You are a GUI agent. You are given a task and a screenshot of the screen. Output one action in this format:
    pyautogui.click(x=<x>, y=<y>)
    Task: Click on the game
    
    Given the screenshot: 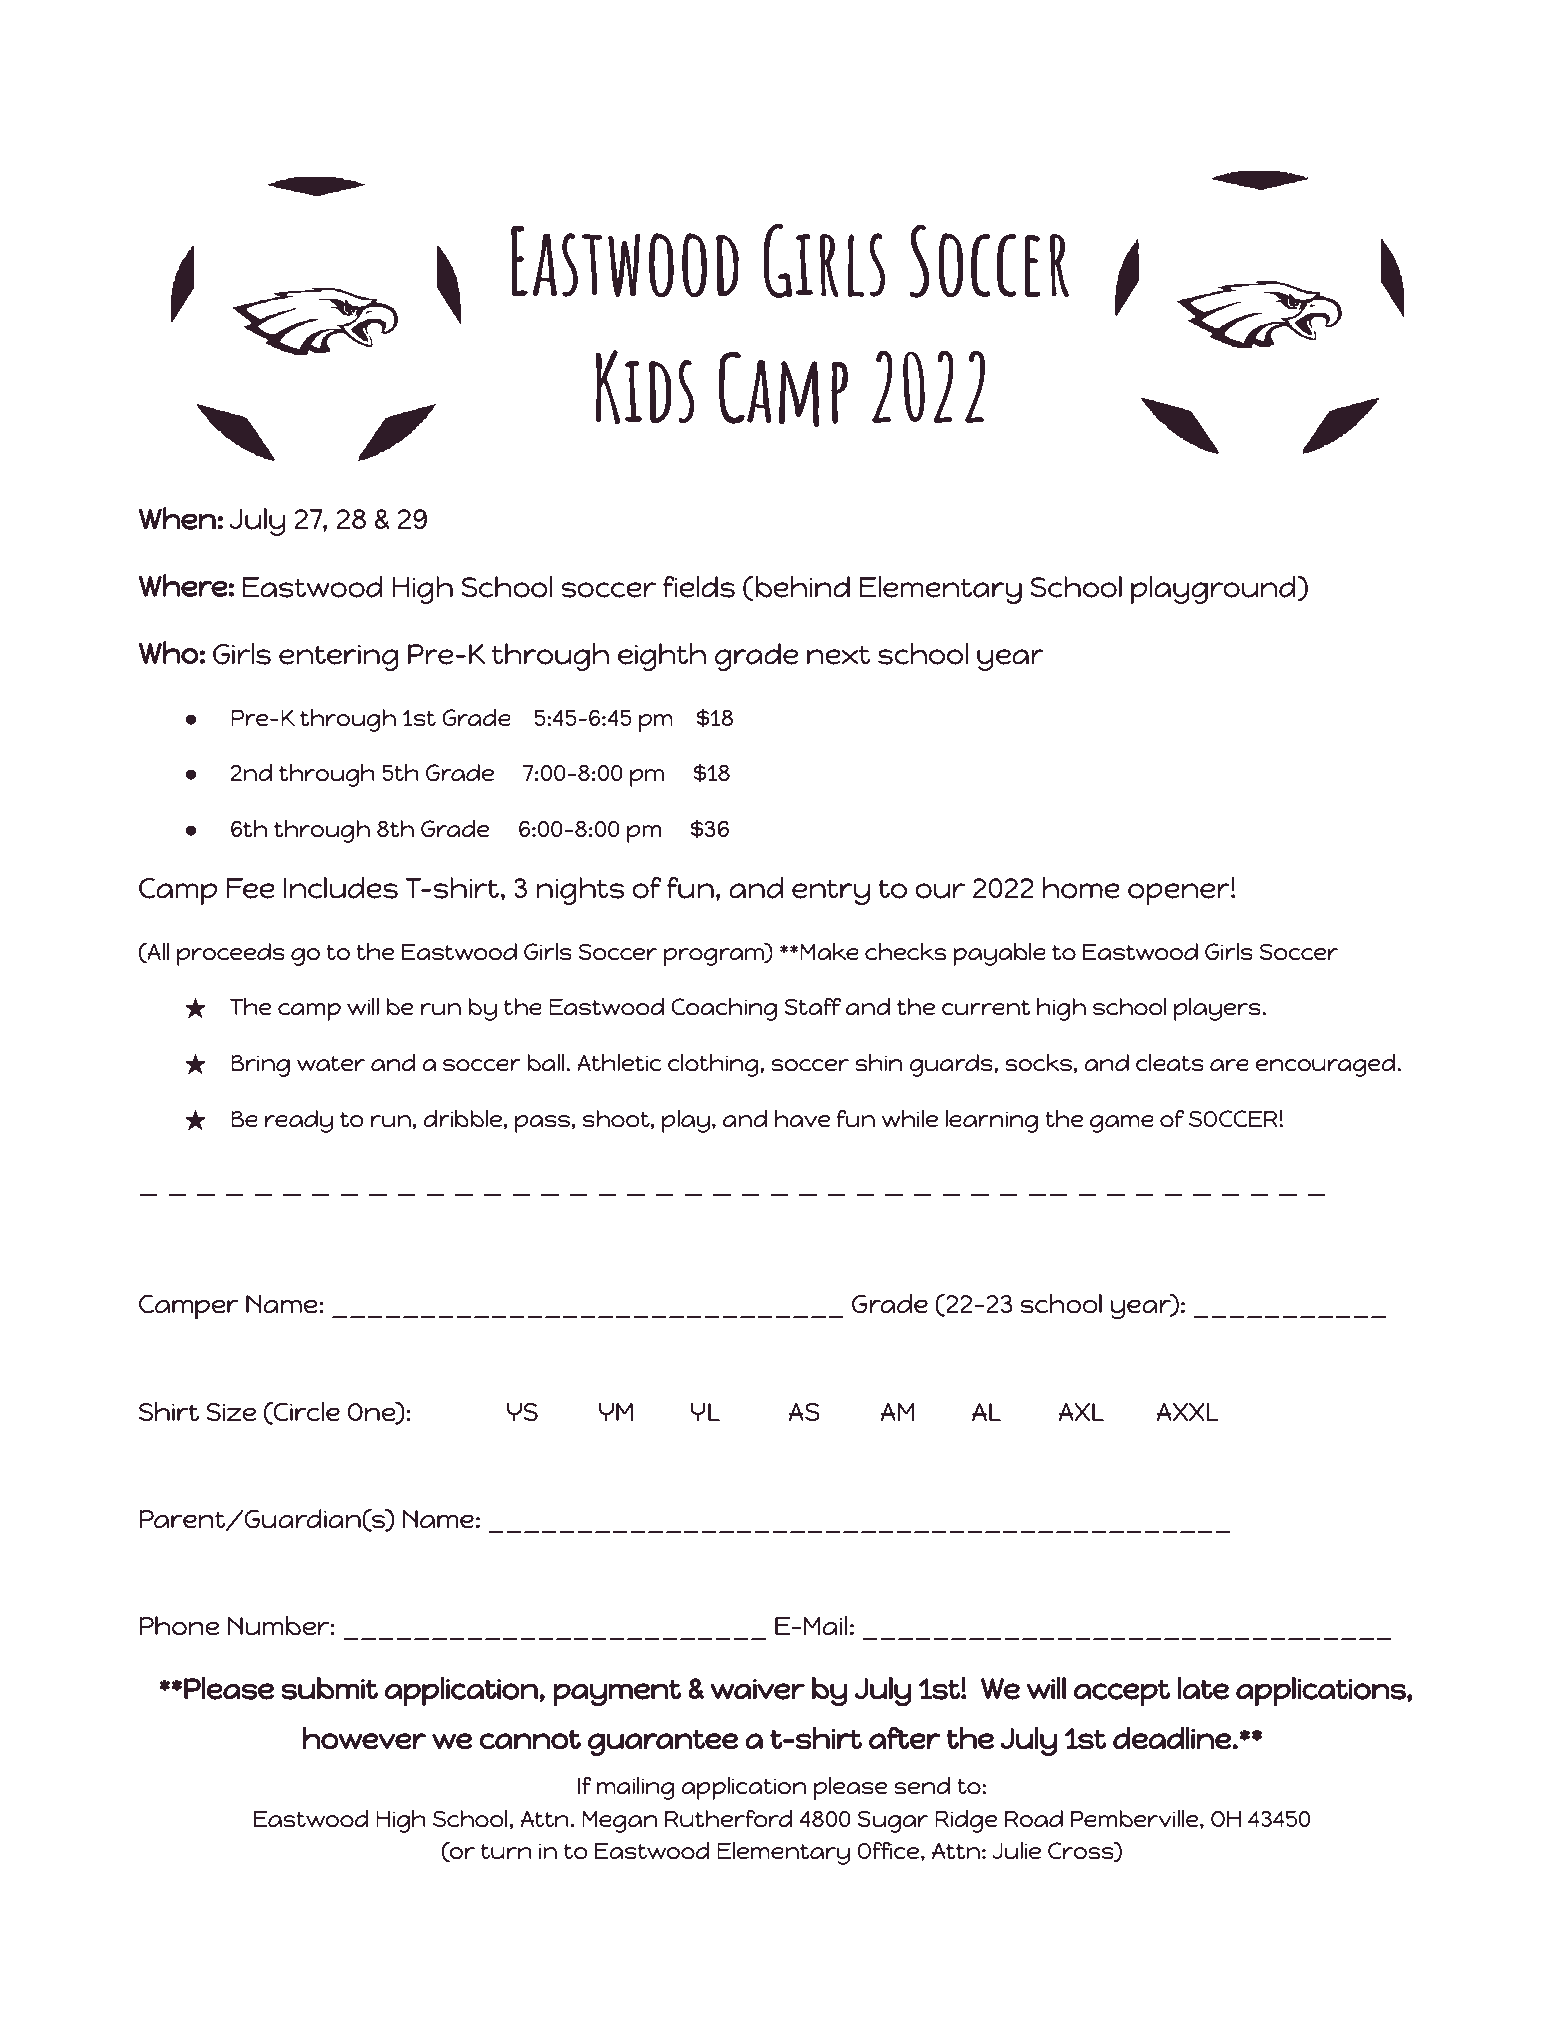 What is the action you would take?
    pyautogui.click(x=1122, y=1124)
